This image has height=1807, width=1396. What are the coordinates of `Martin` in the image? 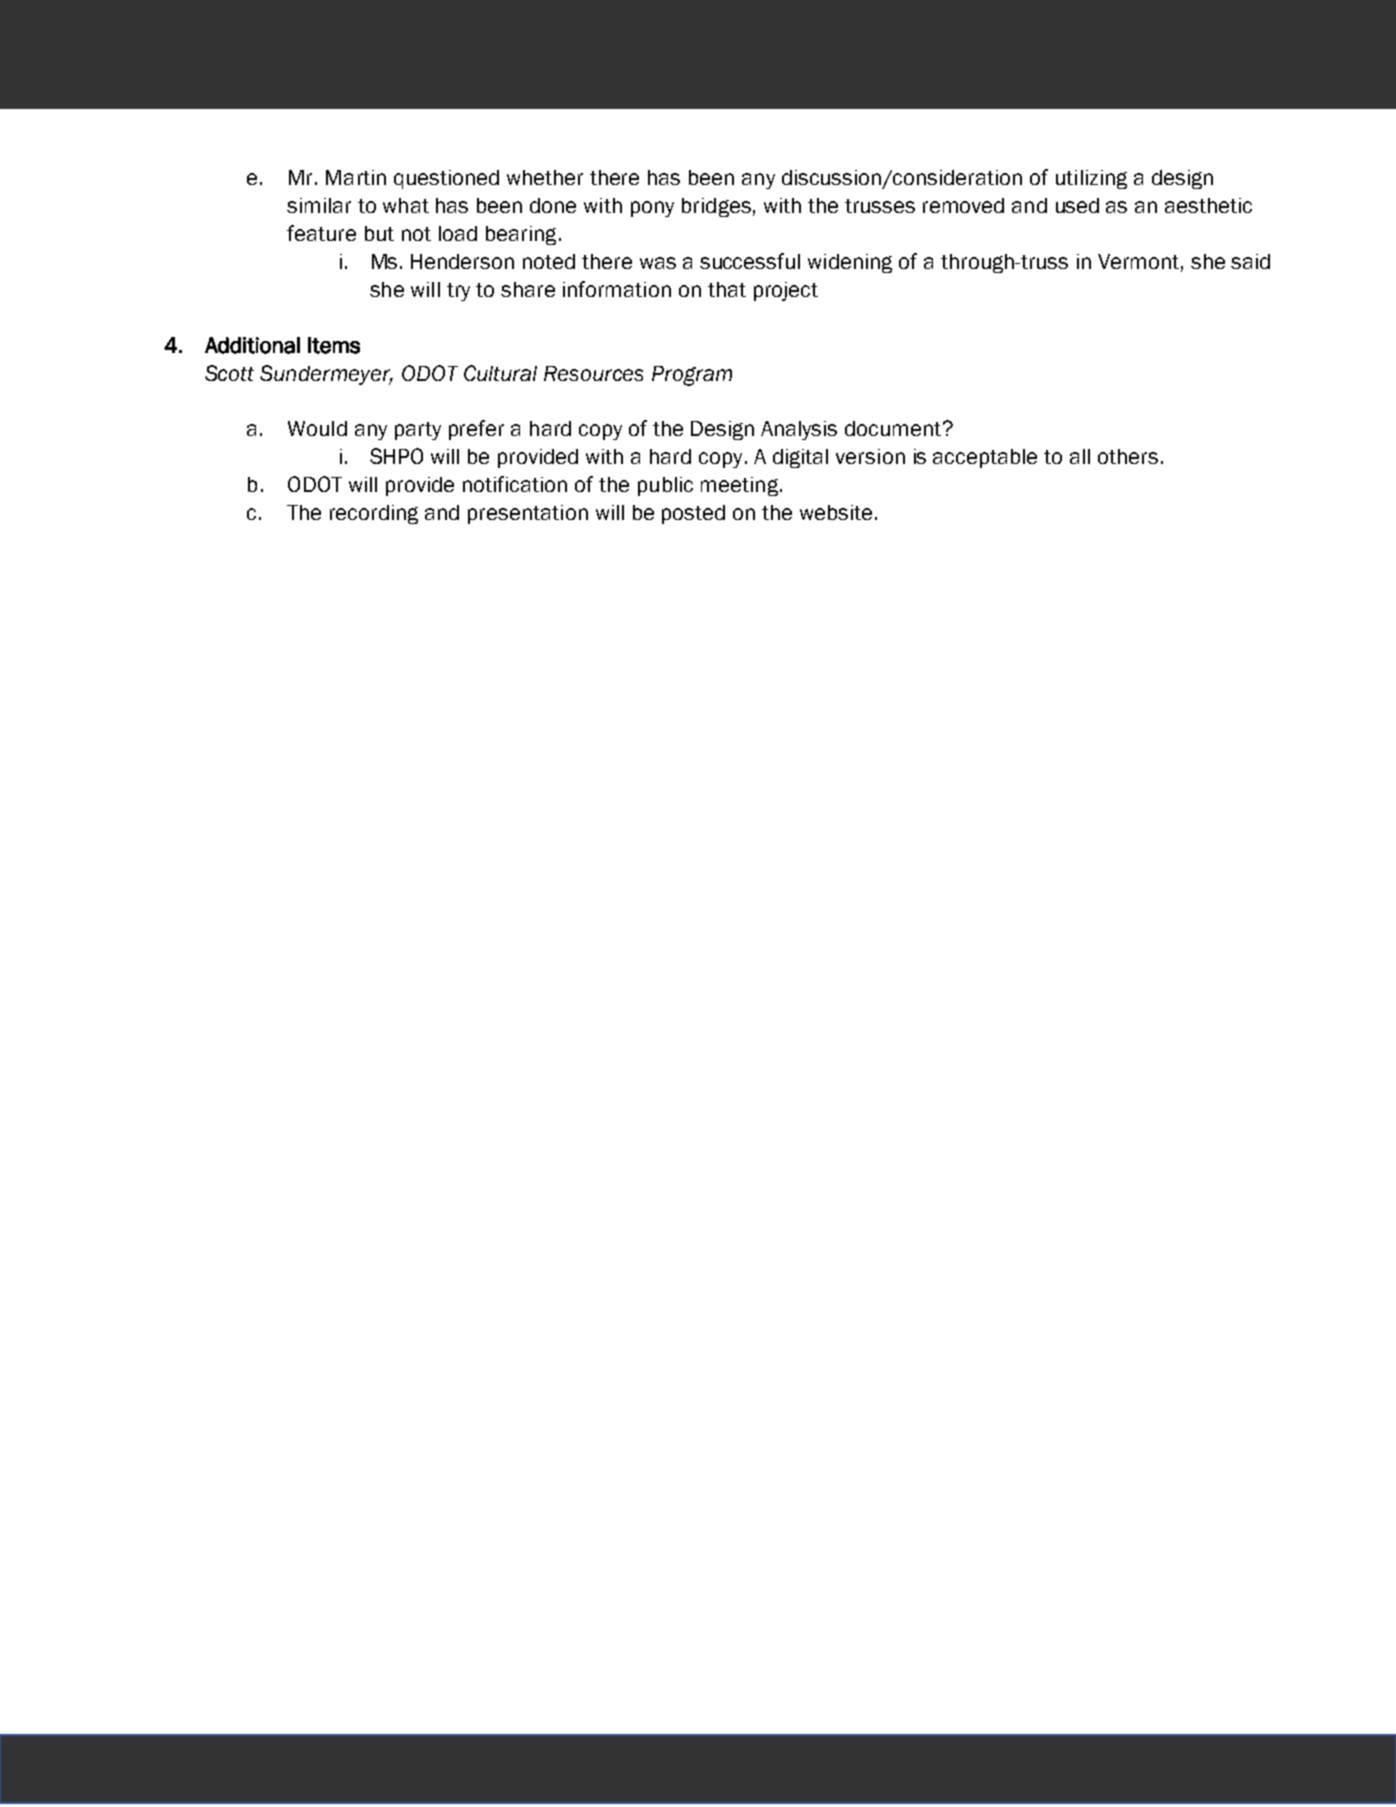 It's located at (356, 177).
